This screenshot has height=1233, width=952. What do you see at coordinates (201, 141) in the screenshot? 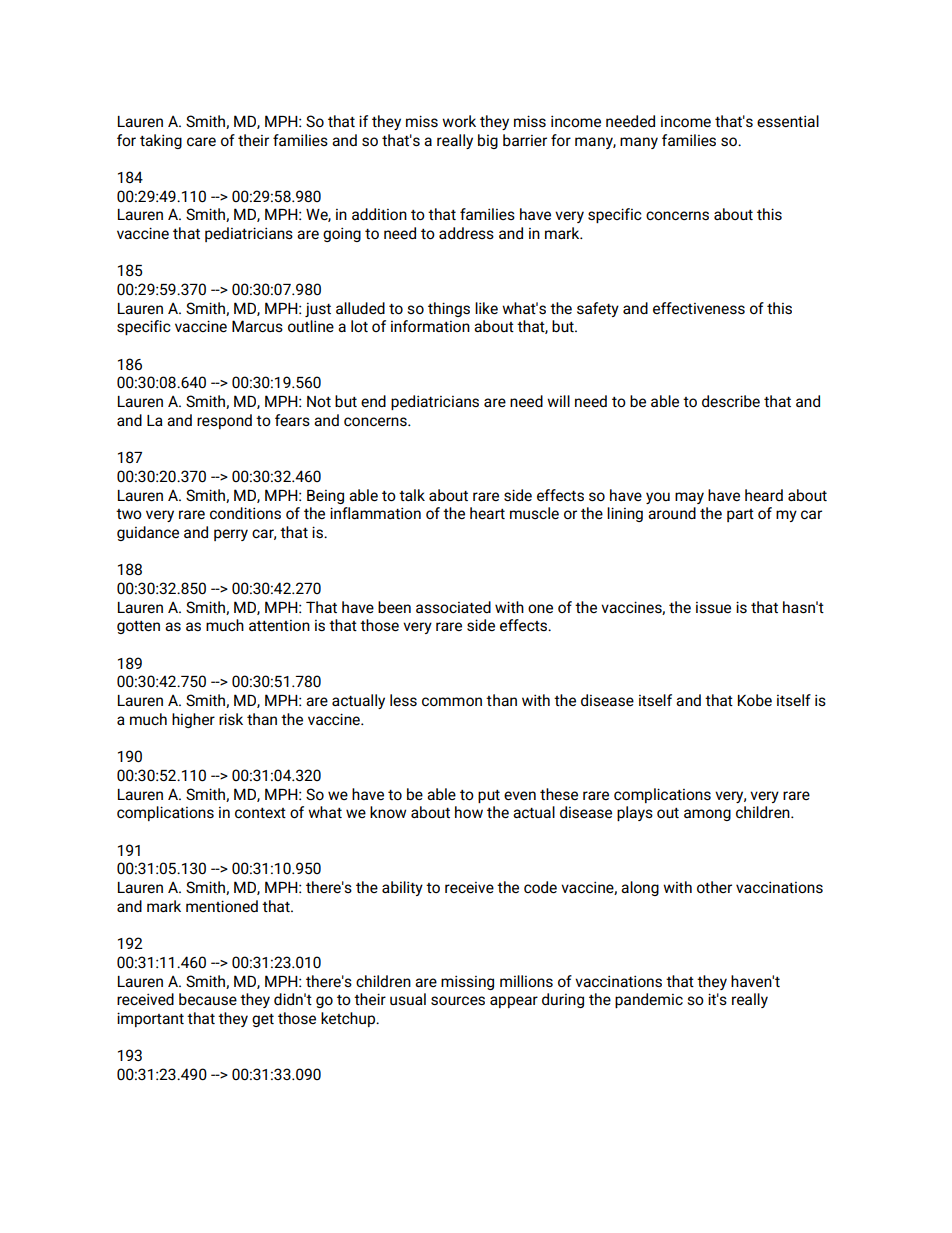
I see `care` at bounding box center [201, 141].
